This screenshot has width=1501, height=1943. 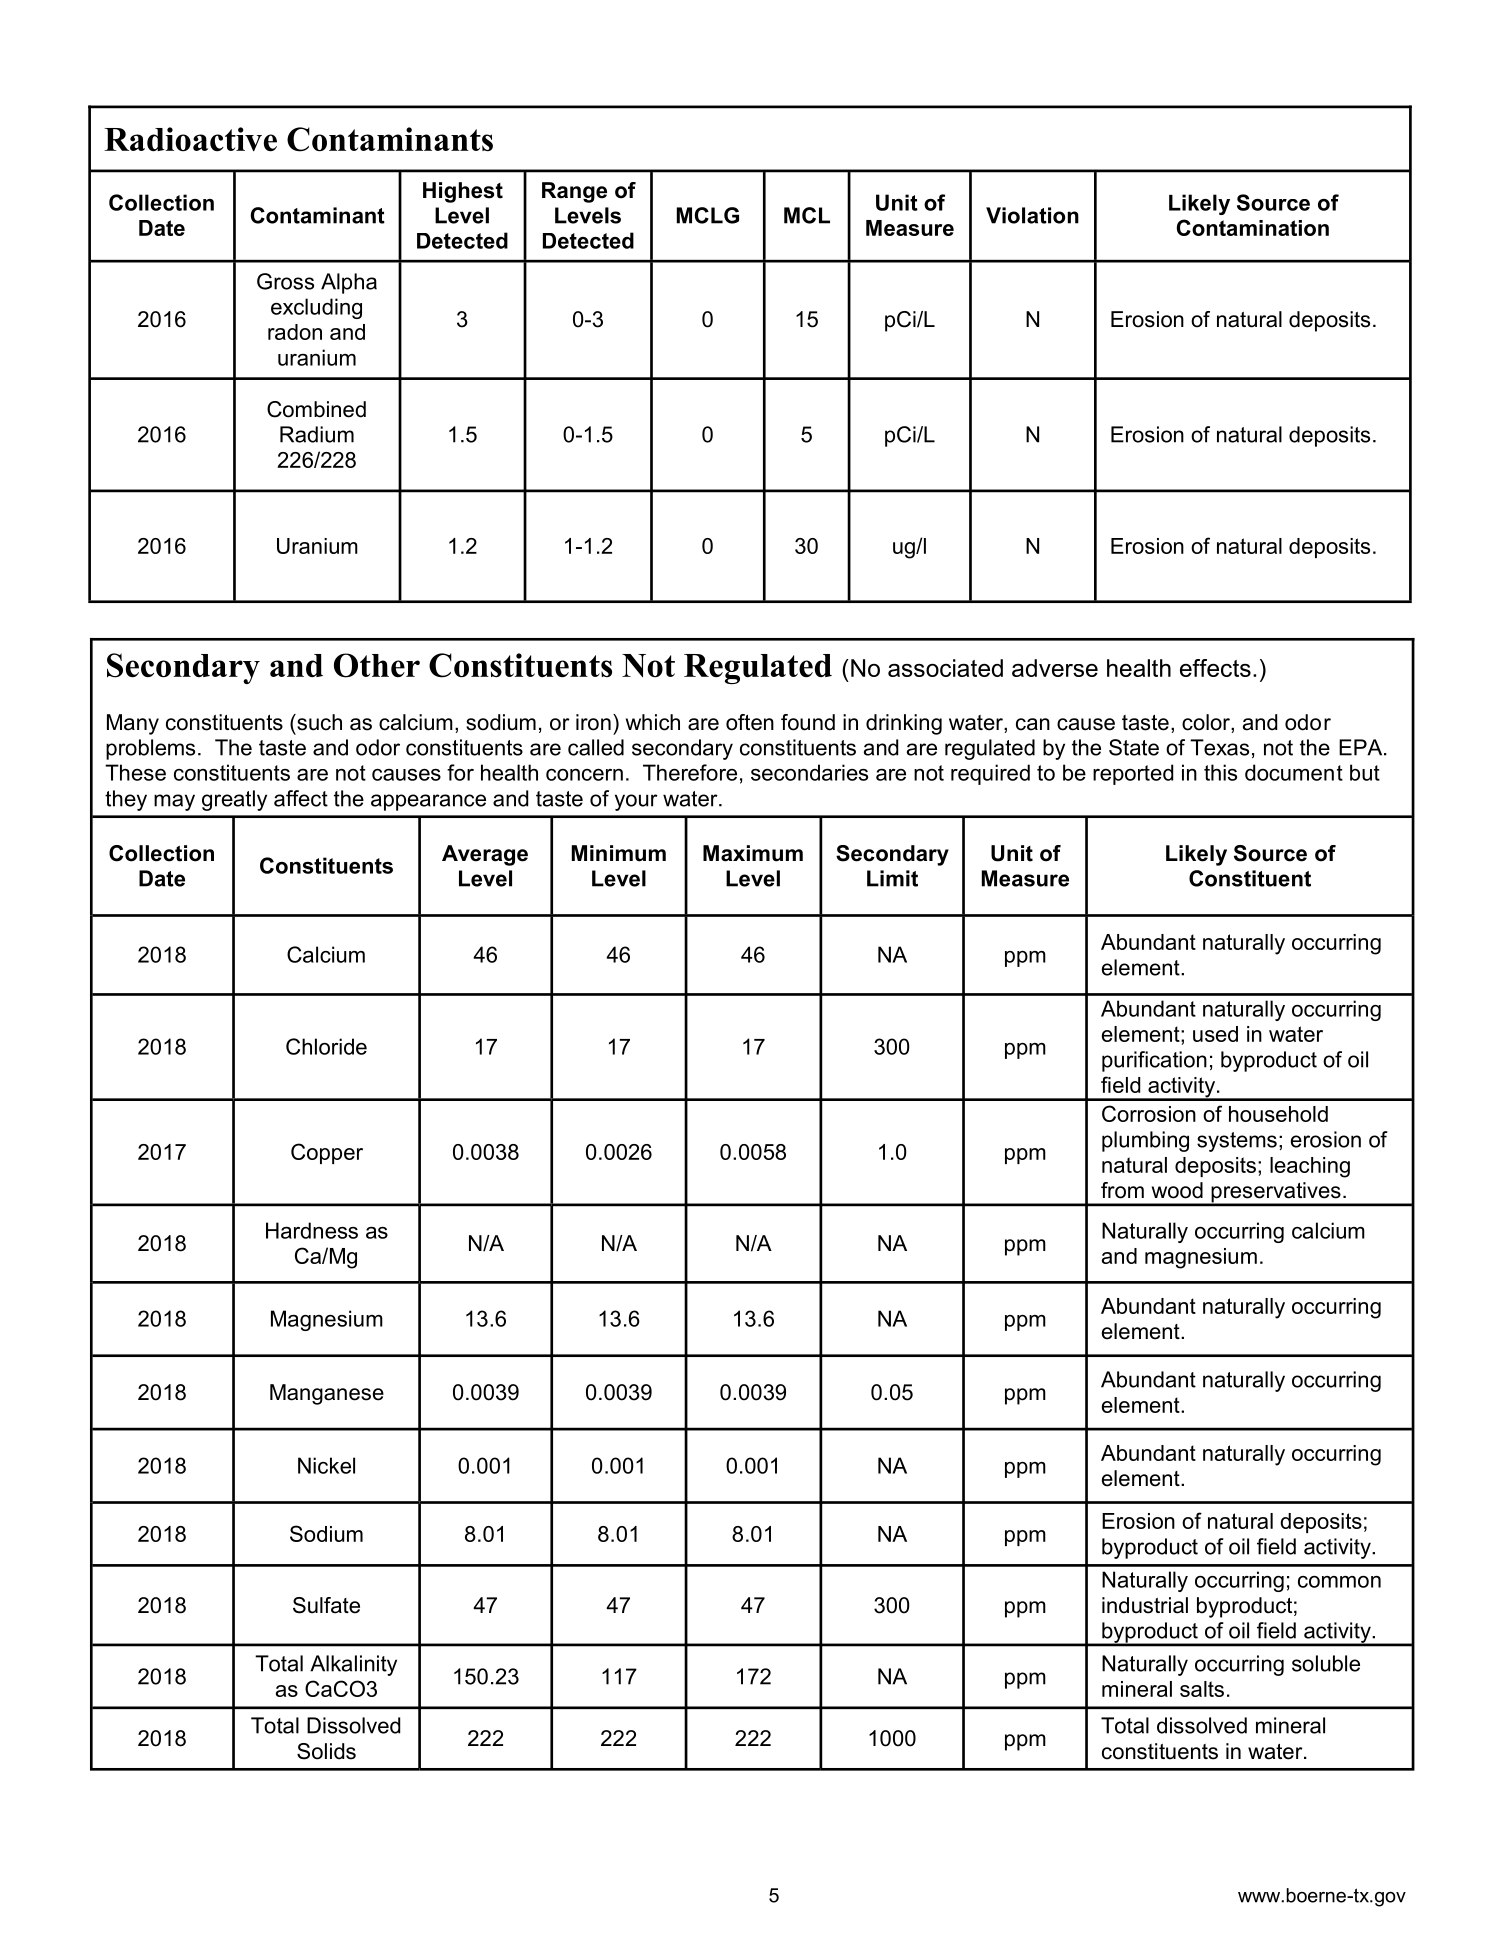 What do you see at coordinates (1278, 1114) in the screenshot?
I see `household` at bounding box center [1278, 1114].
